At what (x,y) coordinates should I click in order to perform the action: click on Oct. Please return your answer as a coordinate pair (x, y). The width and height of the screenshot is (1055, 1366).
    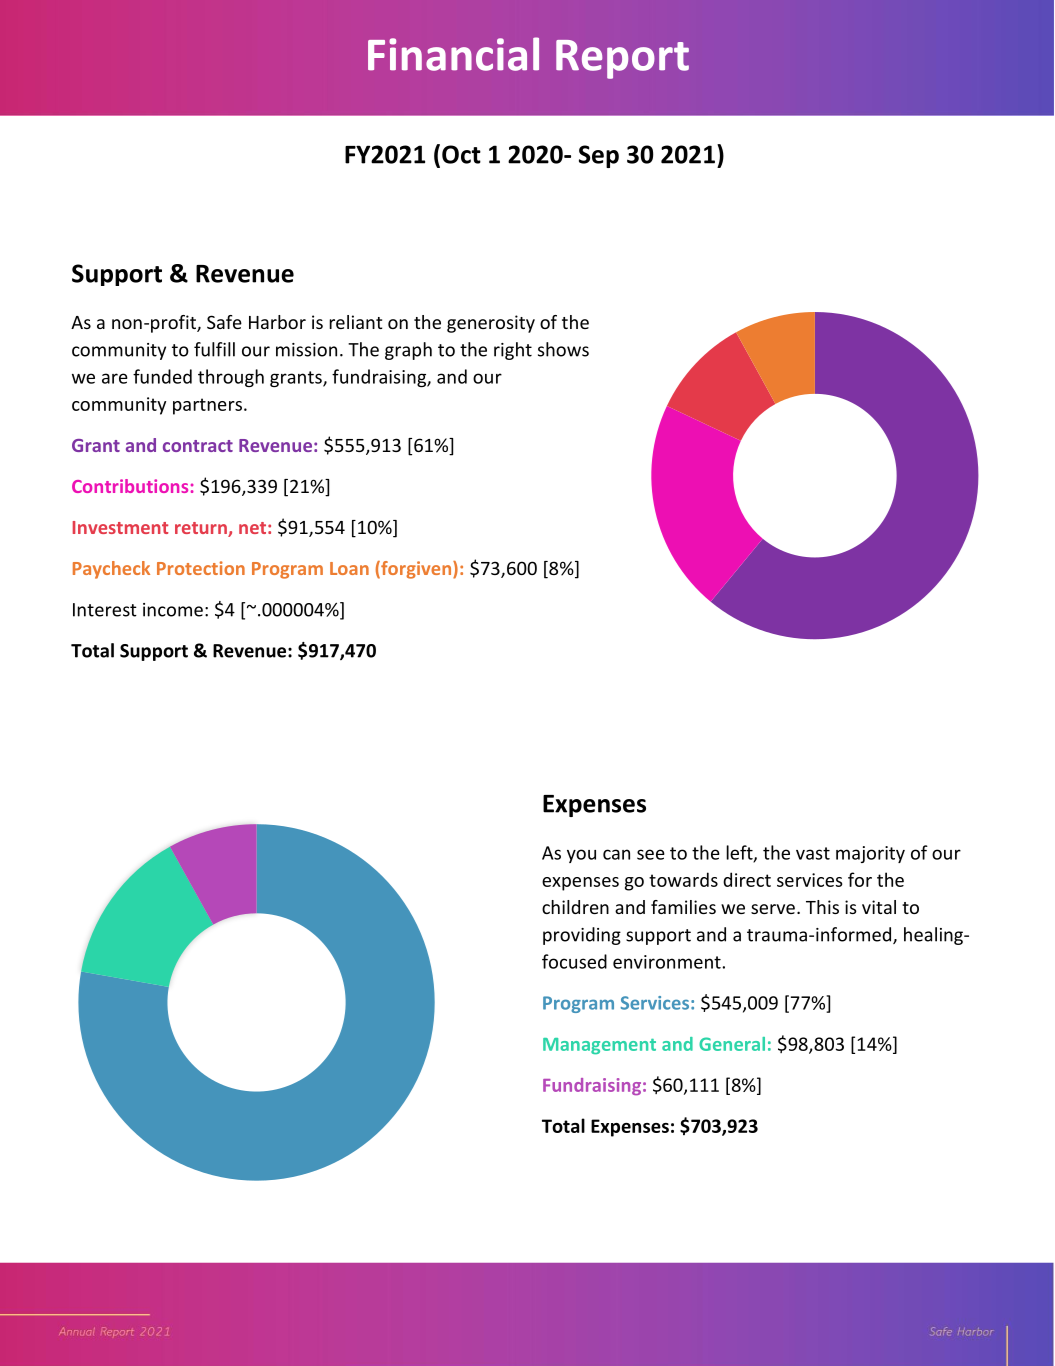
    Looking at the image, I should click on (461, 154).
